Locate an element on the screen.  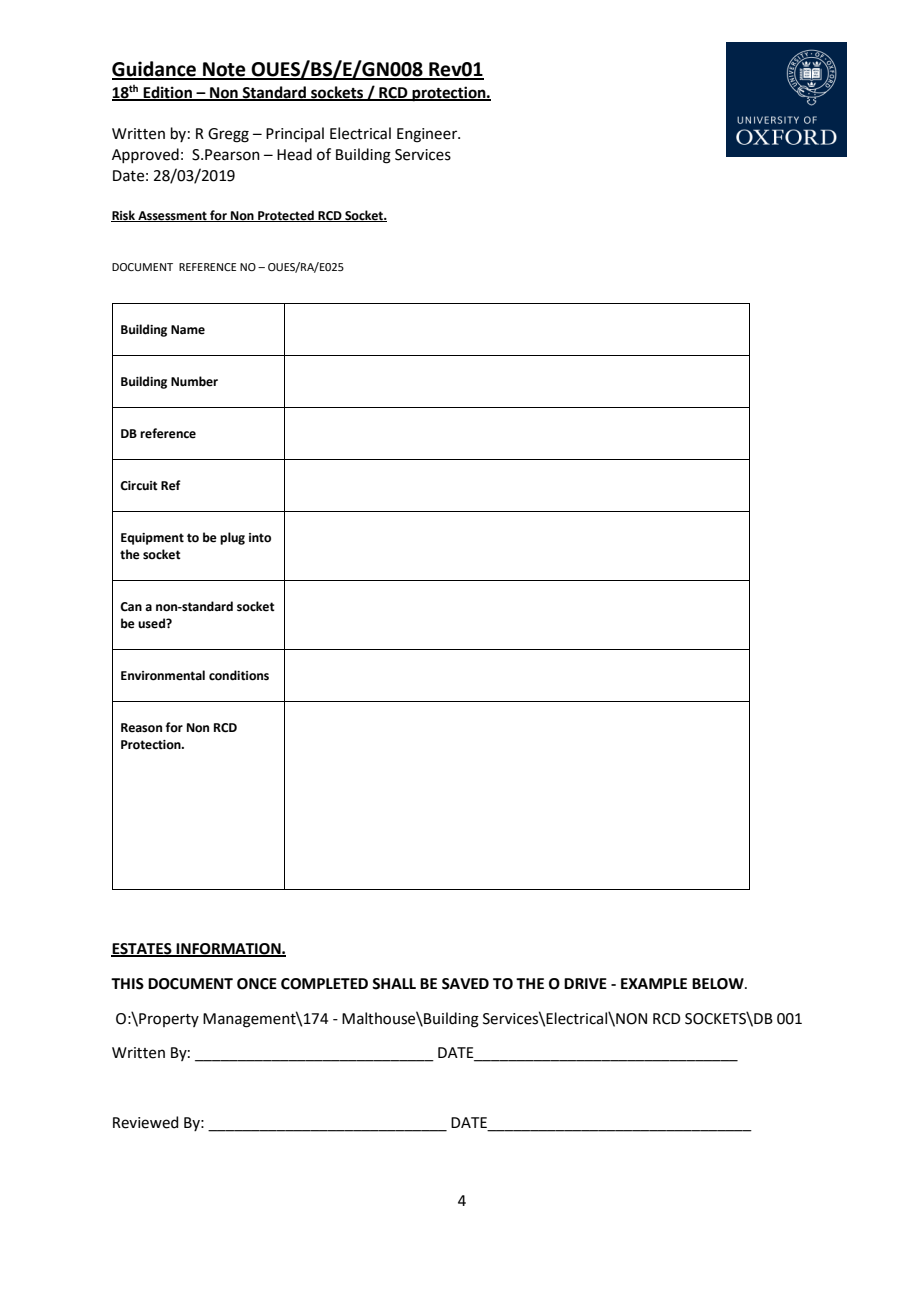
conditions is located at coordinates (239, 675).
